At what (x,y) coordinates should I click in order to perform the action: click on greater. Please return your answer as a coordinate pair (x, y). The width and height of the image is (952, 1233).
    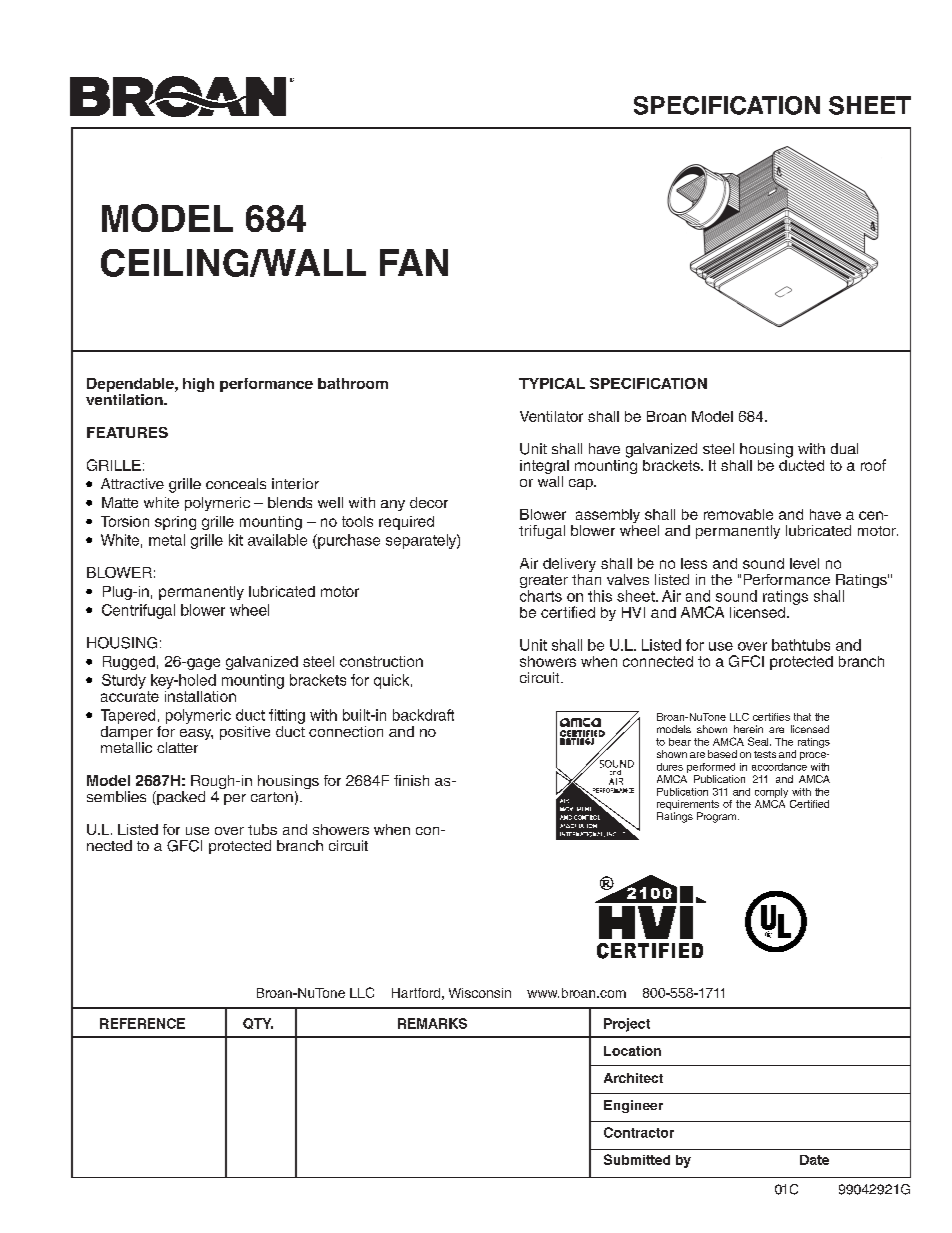
    Looking at the image, I should click on (544, 583).
